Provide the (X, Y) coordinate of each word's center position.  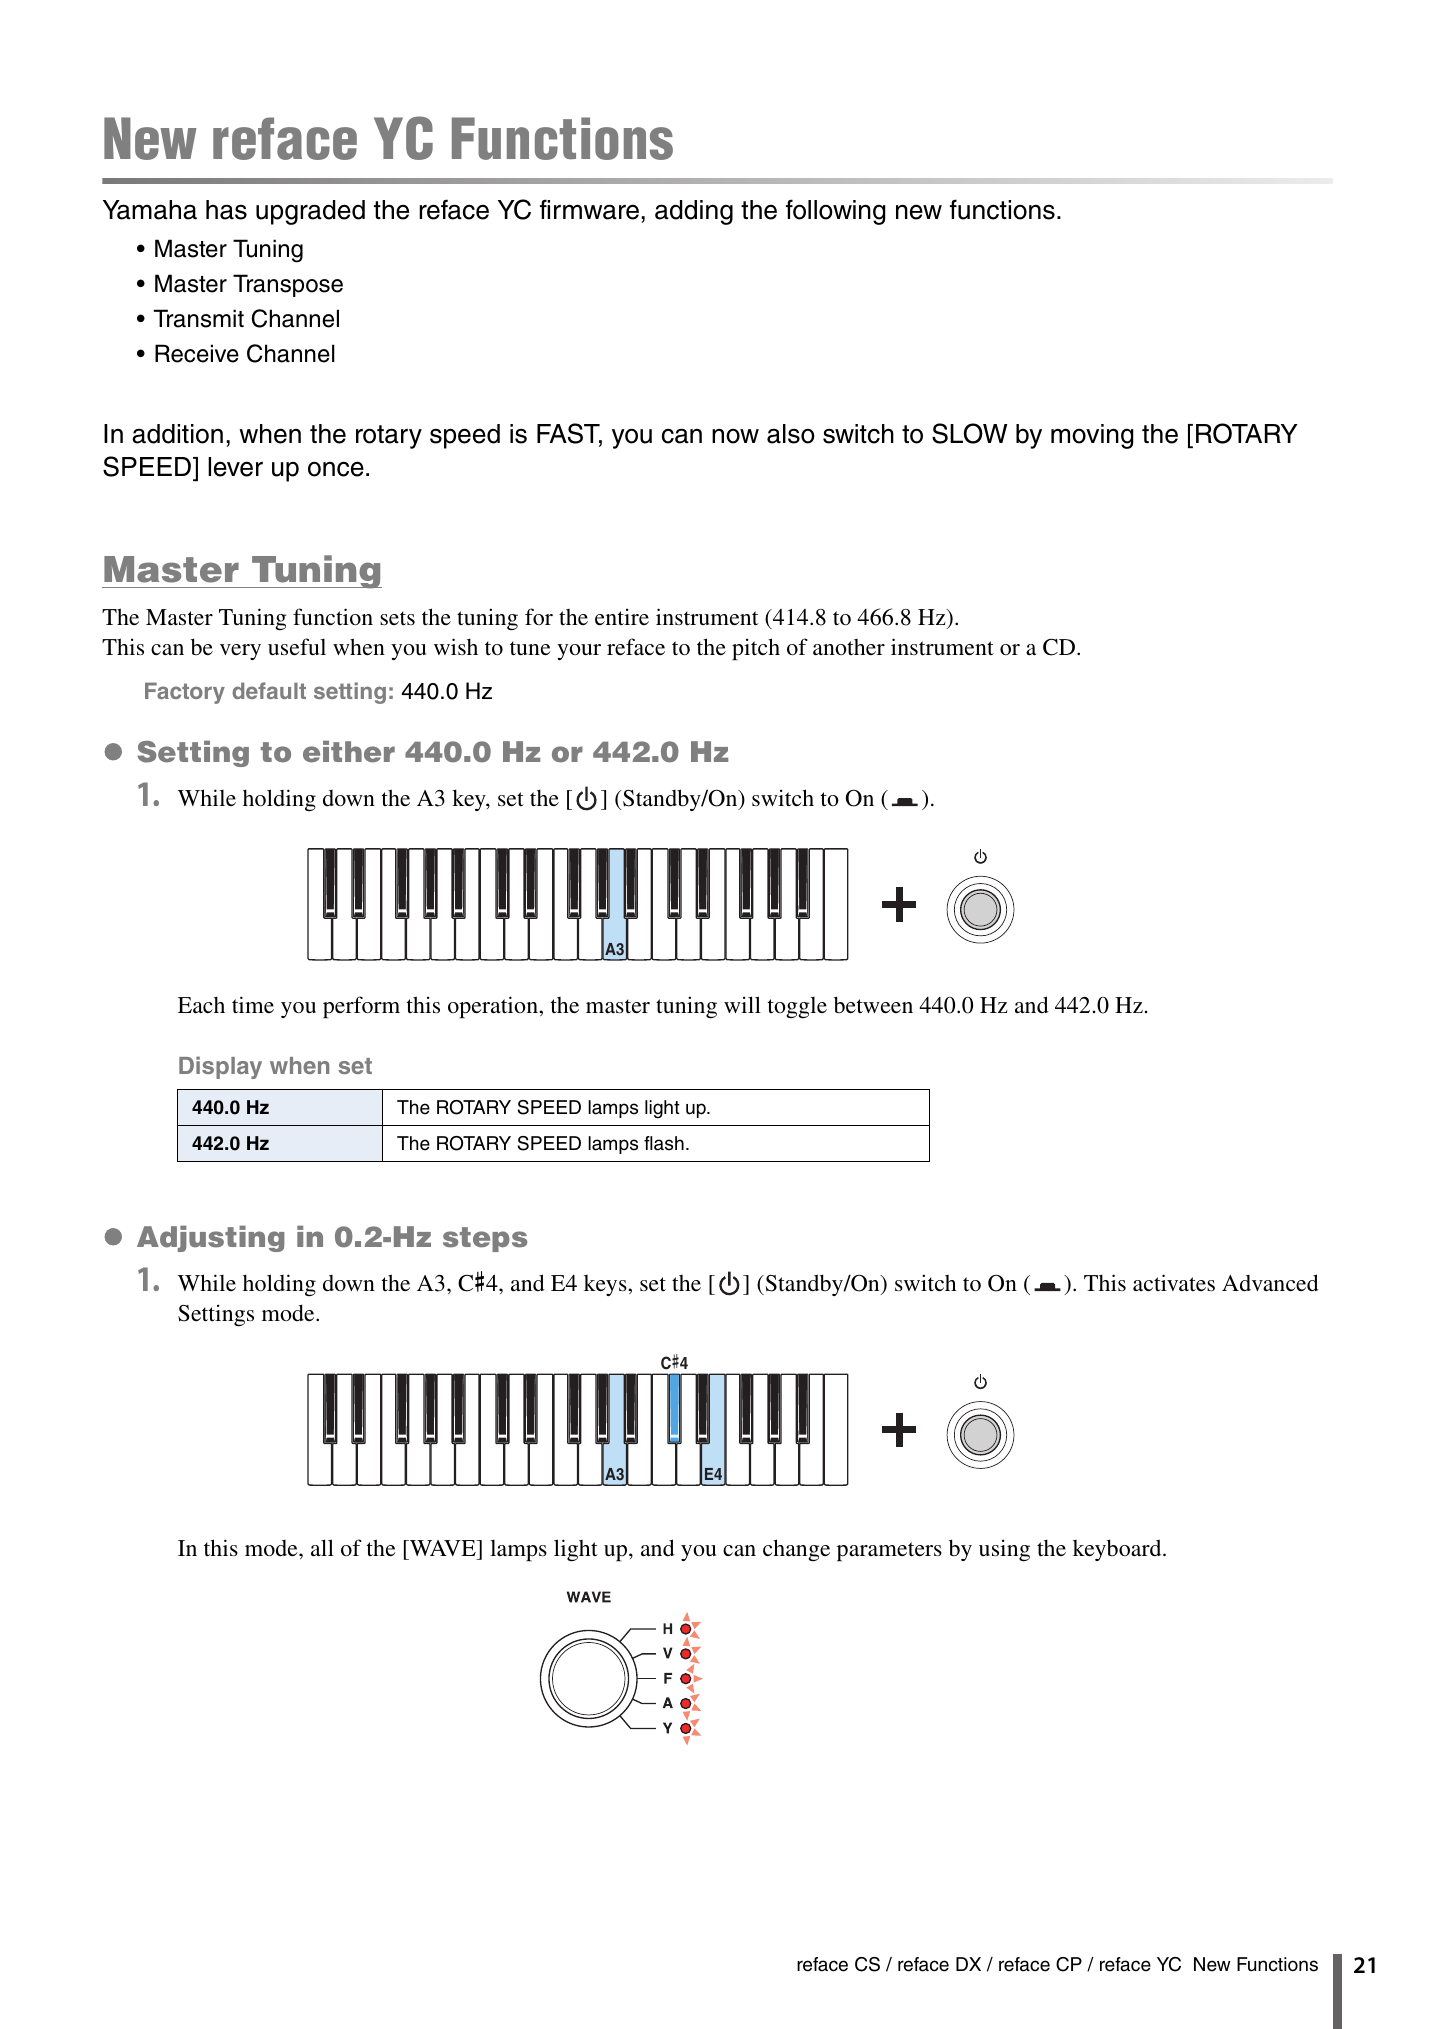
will (742, 1004)
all (322, 1548)
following (836, 212)
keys (606, 1285)
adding (694, 212)
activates (1174, 1283)
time (253, 1005)
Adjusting (211, 1239)
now (735, 436)
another (849, 647)
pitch (756, 649)
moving (1092, 436)
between (873, 1005)
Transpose (288, 285)
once (336, 469)
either (349, 752)
